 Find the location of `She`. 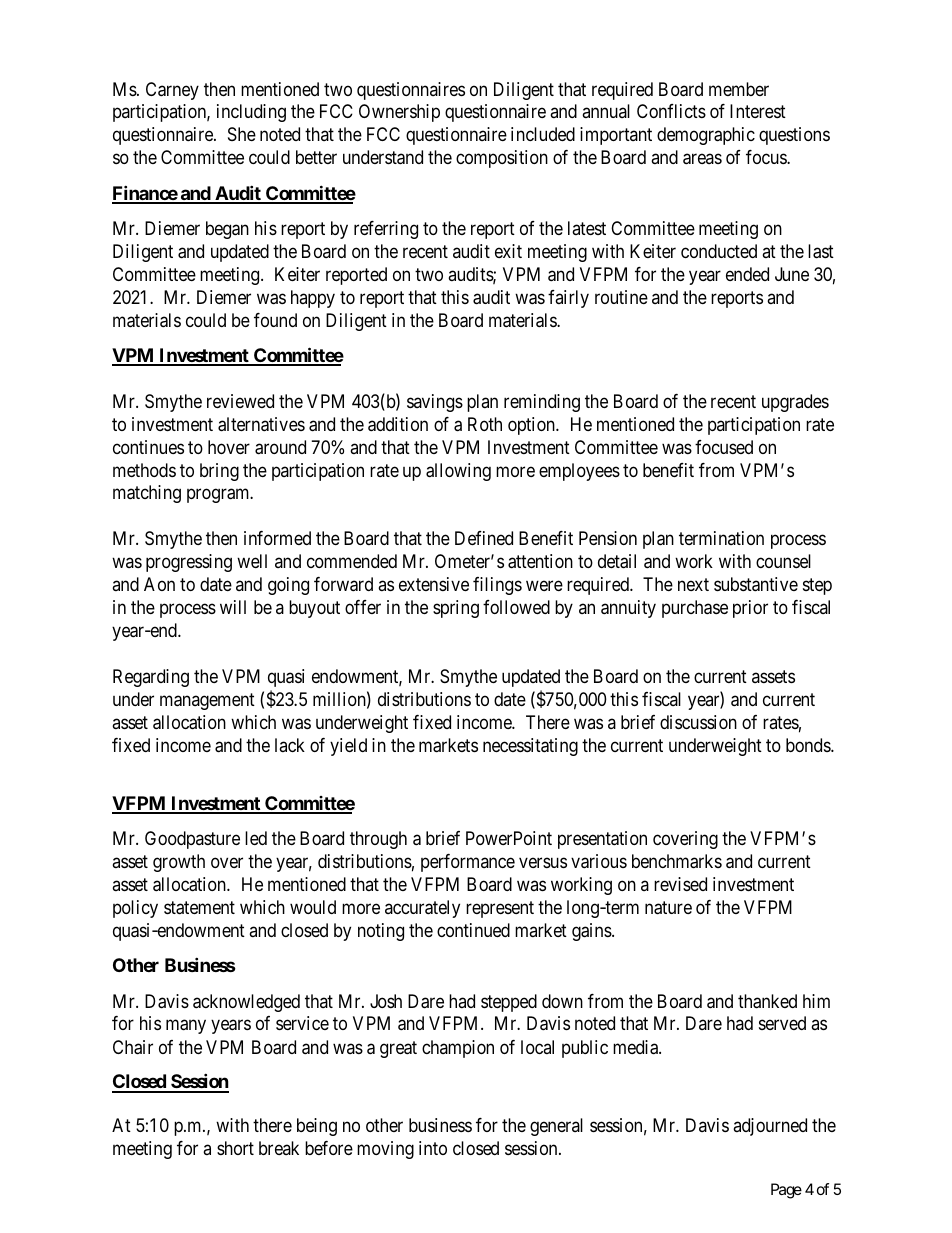

She is located at coordinates (242, 134).
